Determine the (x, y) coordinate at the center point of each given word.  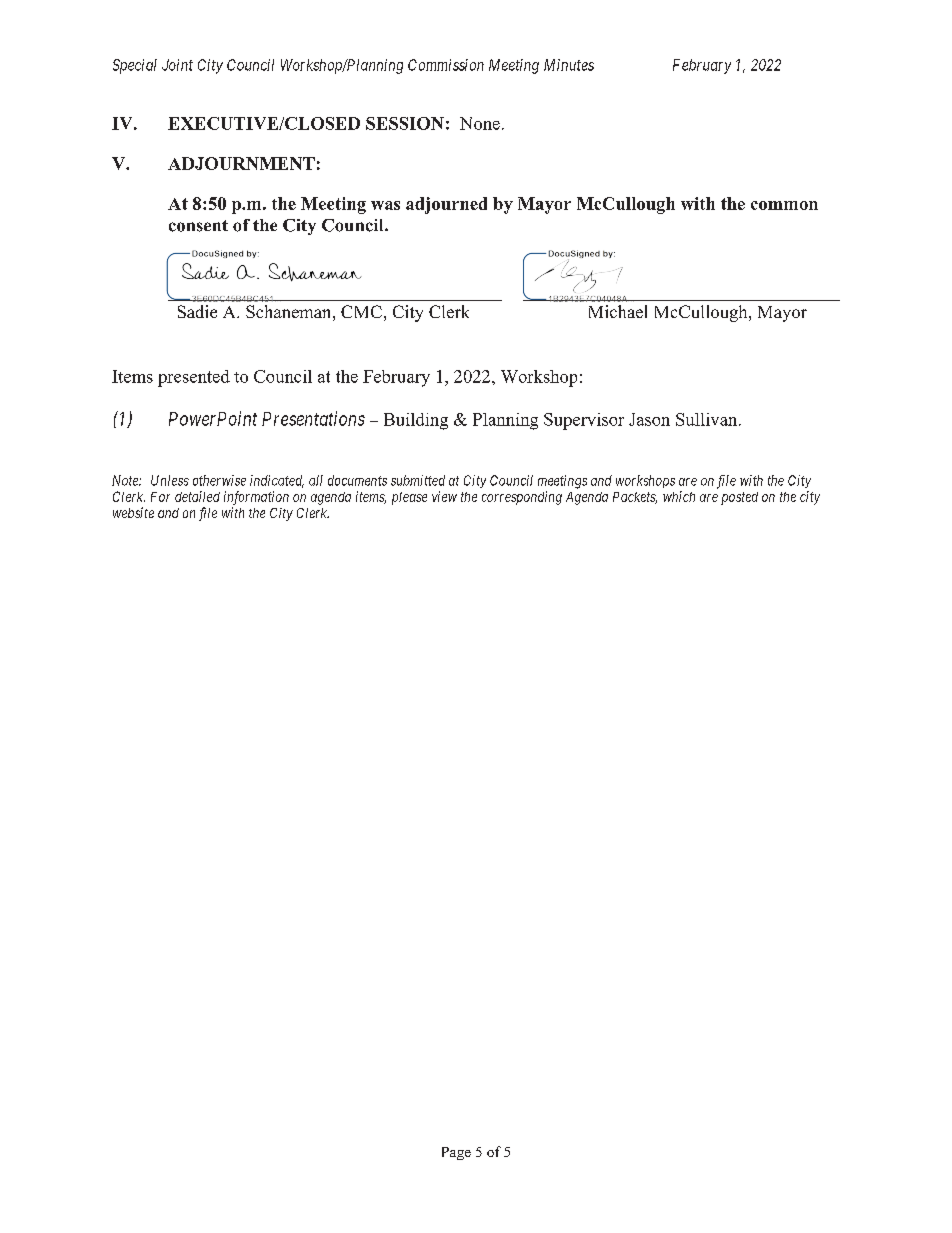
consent (198, 226)
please (409, 498)
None (480, 123)
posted (739, 498)
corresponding (522, 498)
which (679, 496)
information (256, 498)
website (133, 512)
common (784, 205)
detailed (197, 496)
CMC (361, 311)
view (444, 496)
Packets (635, 498)
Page (456, 1153)
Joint (177, 65)
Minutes (569, 65)
